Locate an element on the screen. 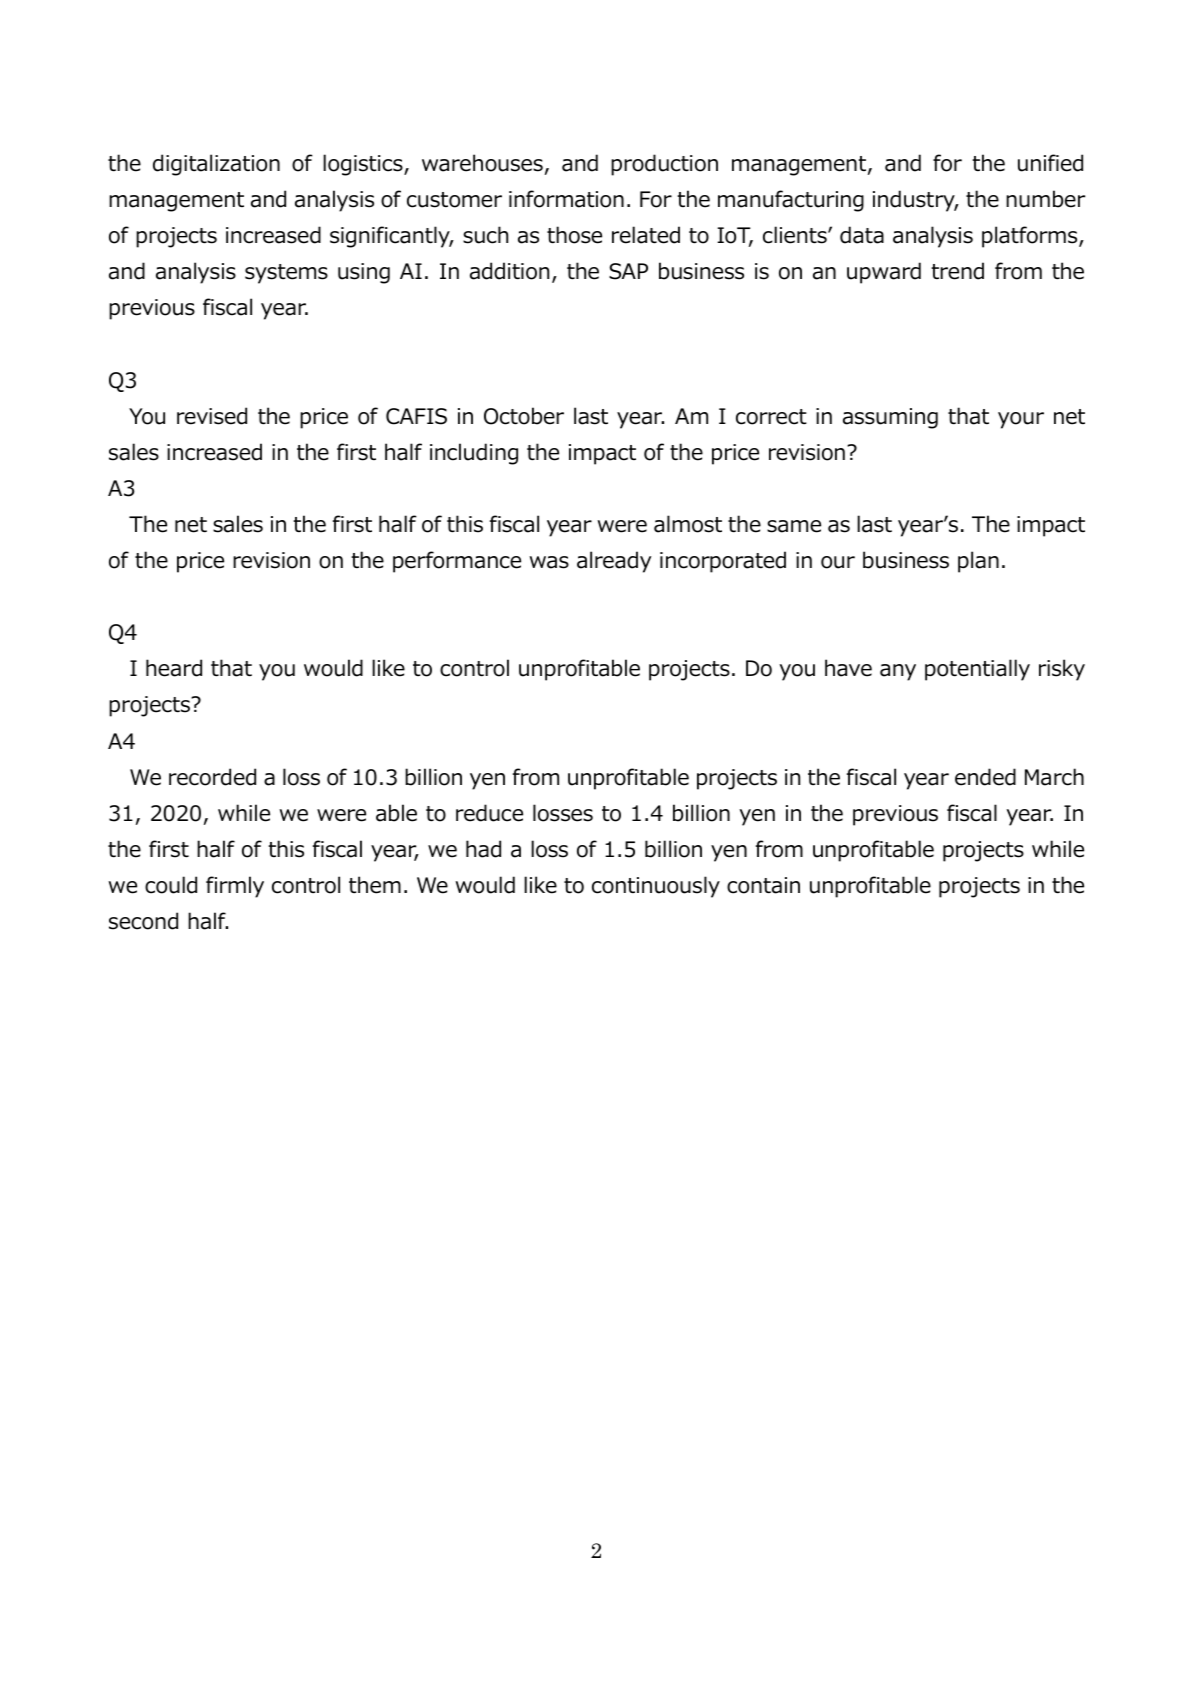  heard is located at coordinates (174, 668).
